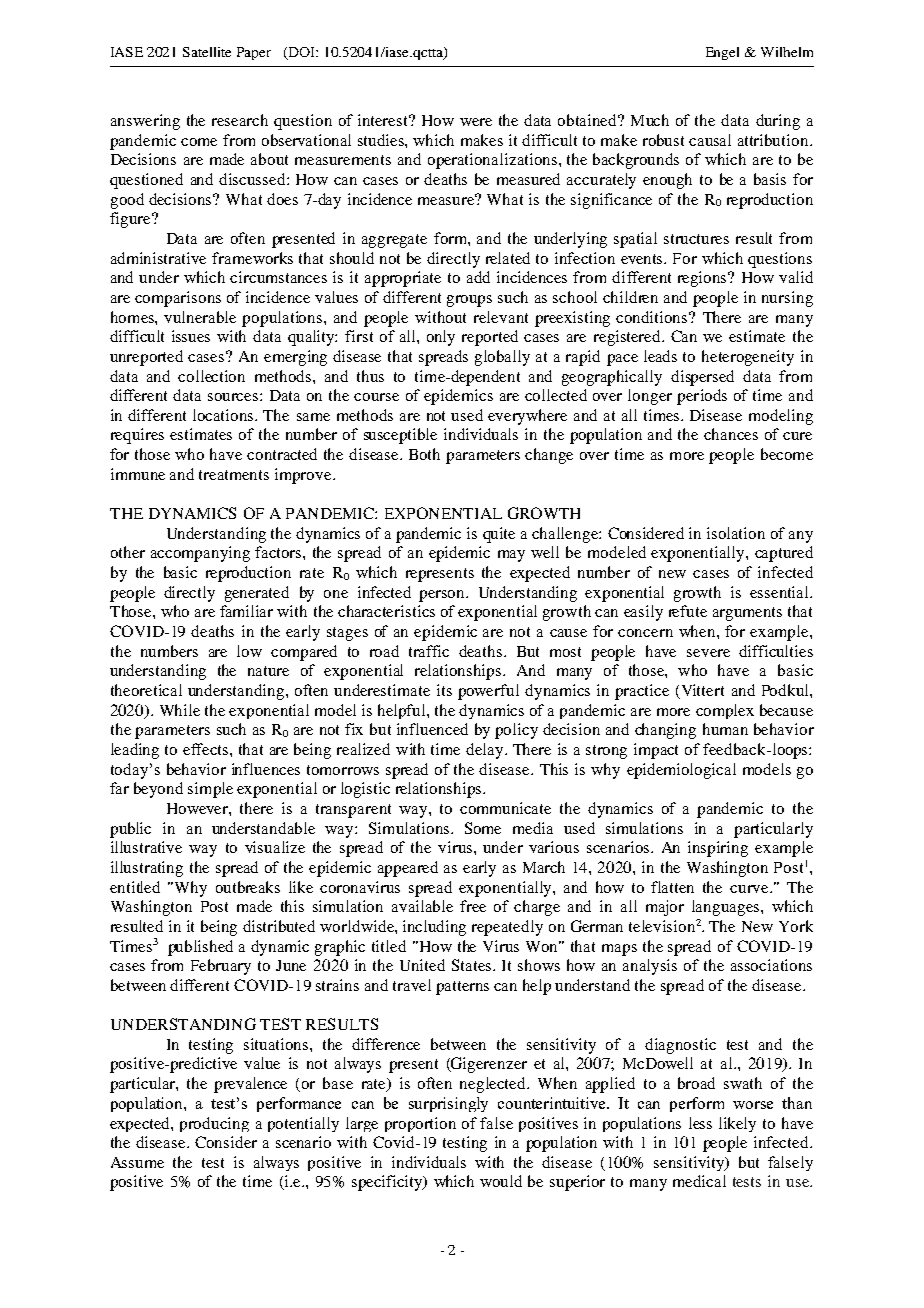 The height and width of the page is (1308, 924). I want to click on locations, so click(224, 415).
